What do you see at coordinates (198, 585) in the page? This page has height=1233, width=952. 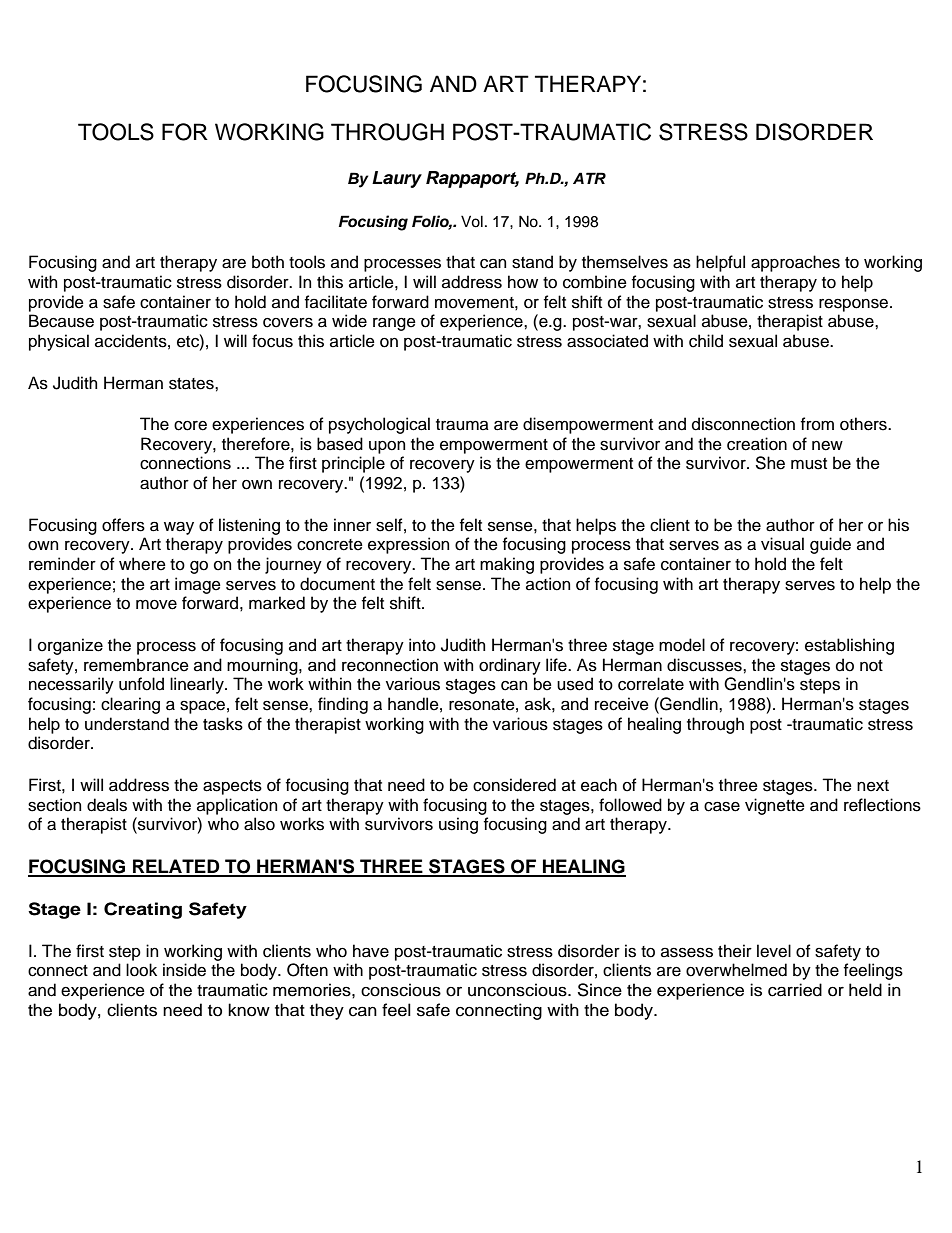 I see `image` at bounding box center [198, 585].
